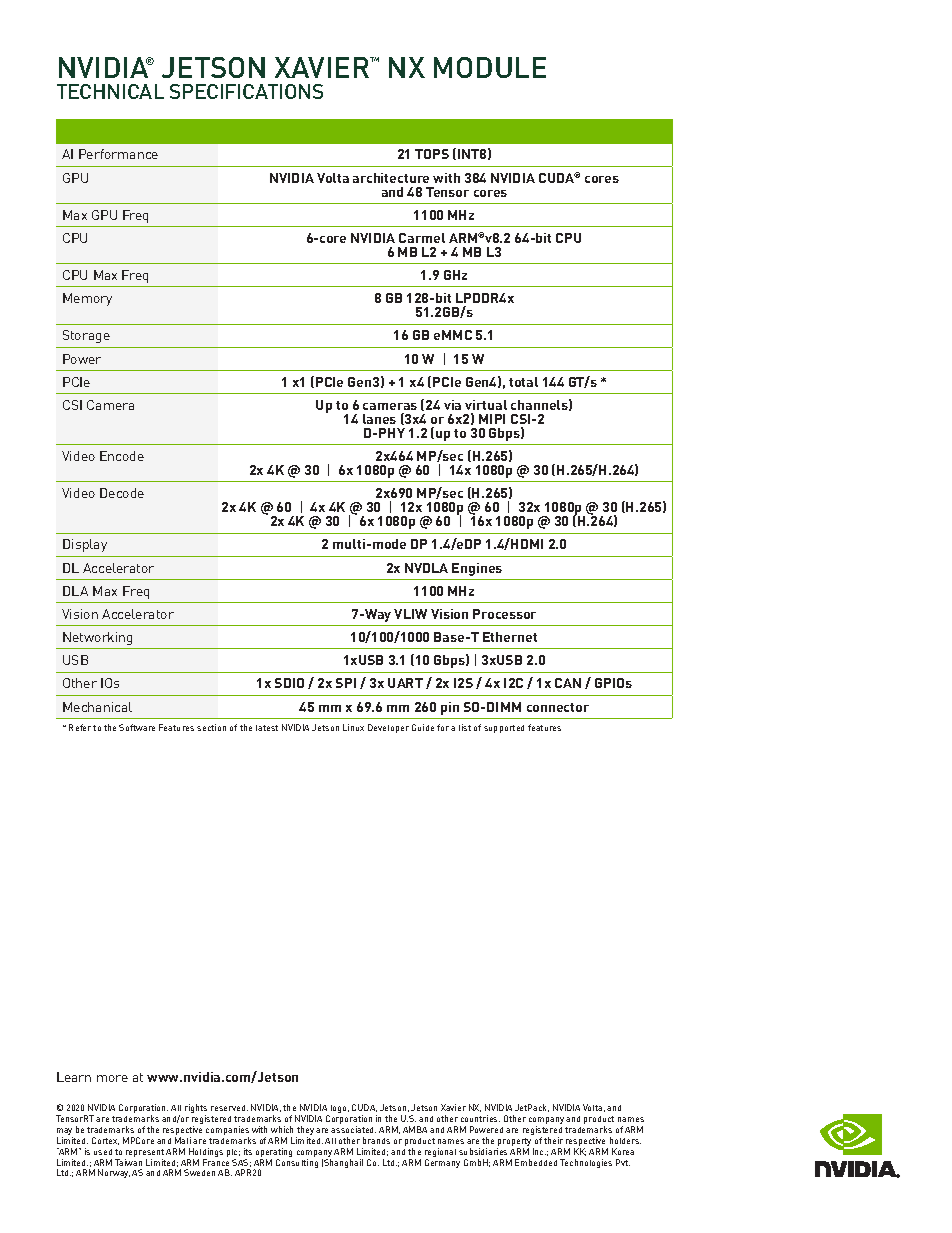  I want to click on lanes, so click(379, 419).
